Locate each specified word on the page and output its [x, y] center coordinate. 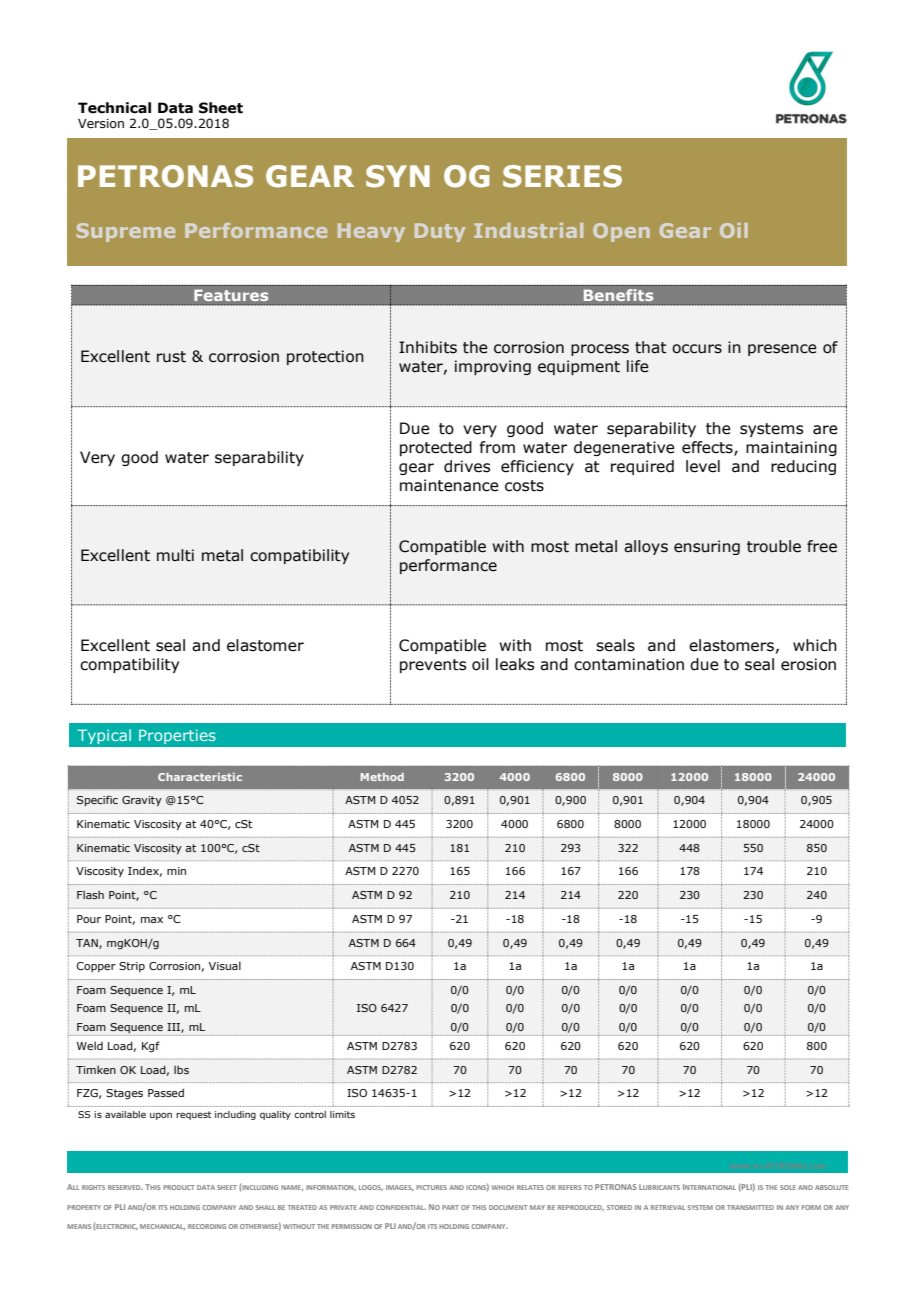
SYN [398, 176]
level [703, 466]
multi [175, 555]
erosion [808, 664]
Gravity [142, 801]
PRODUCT [179, 1187]
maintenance [449, 485]
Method [382, 777]
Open [621, 232]
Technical [114, 108]
